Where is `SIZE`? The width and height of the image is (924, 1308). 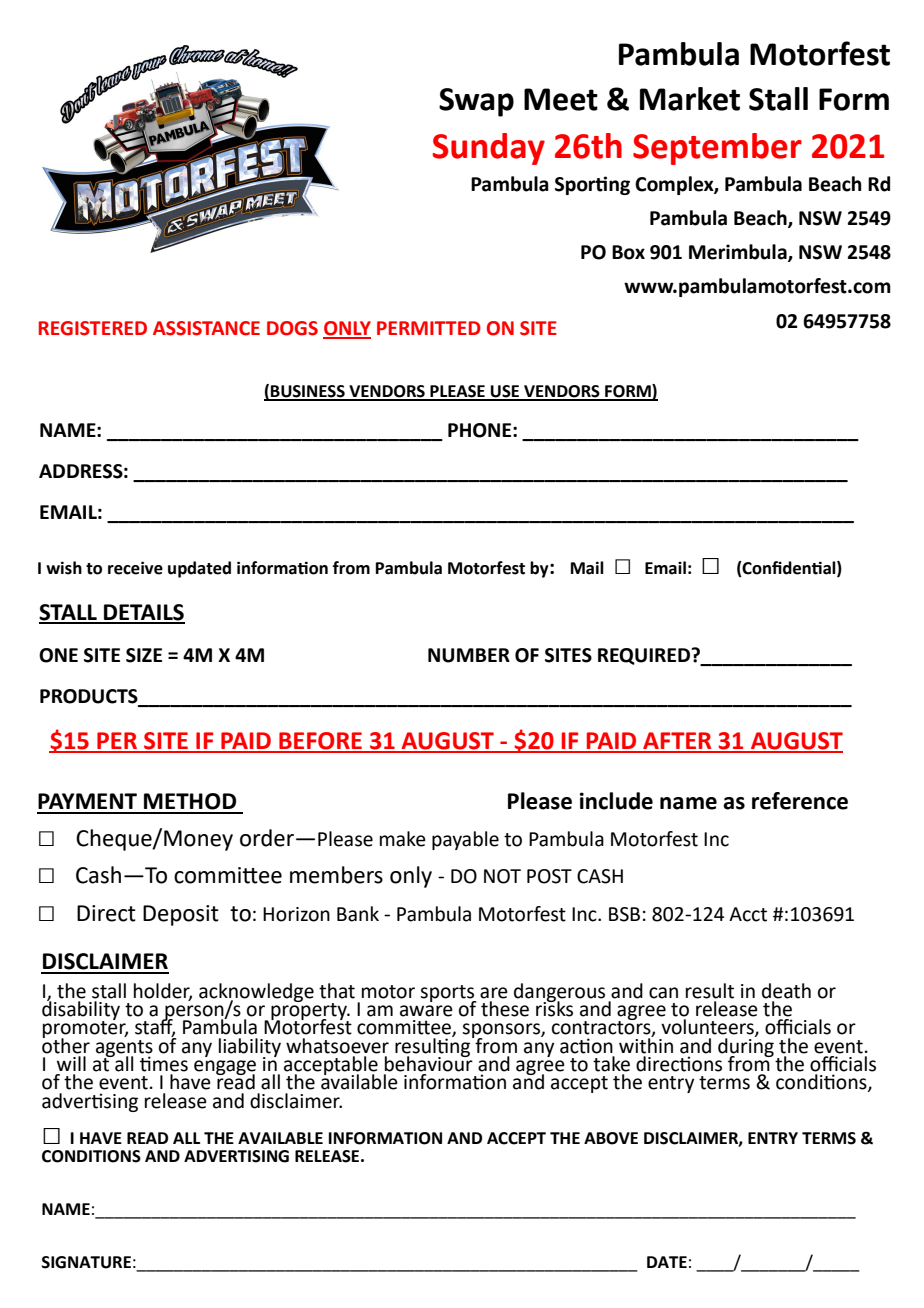 SIZE is located at coordinates (144, 655).
